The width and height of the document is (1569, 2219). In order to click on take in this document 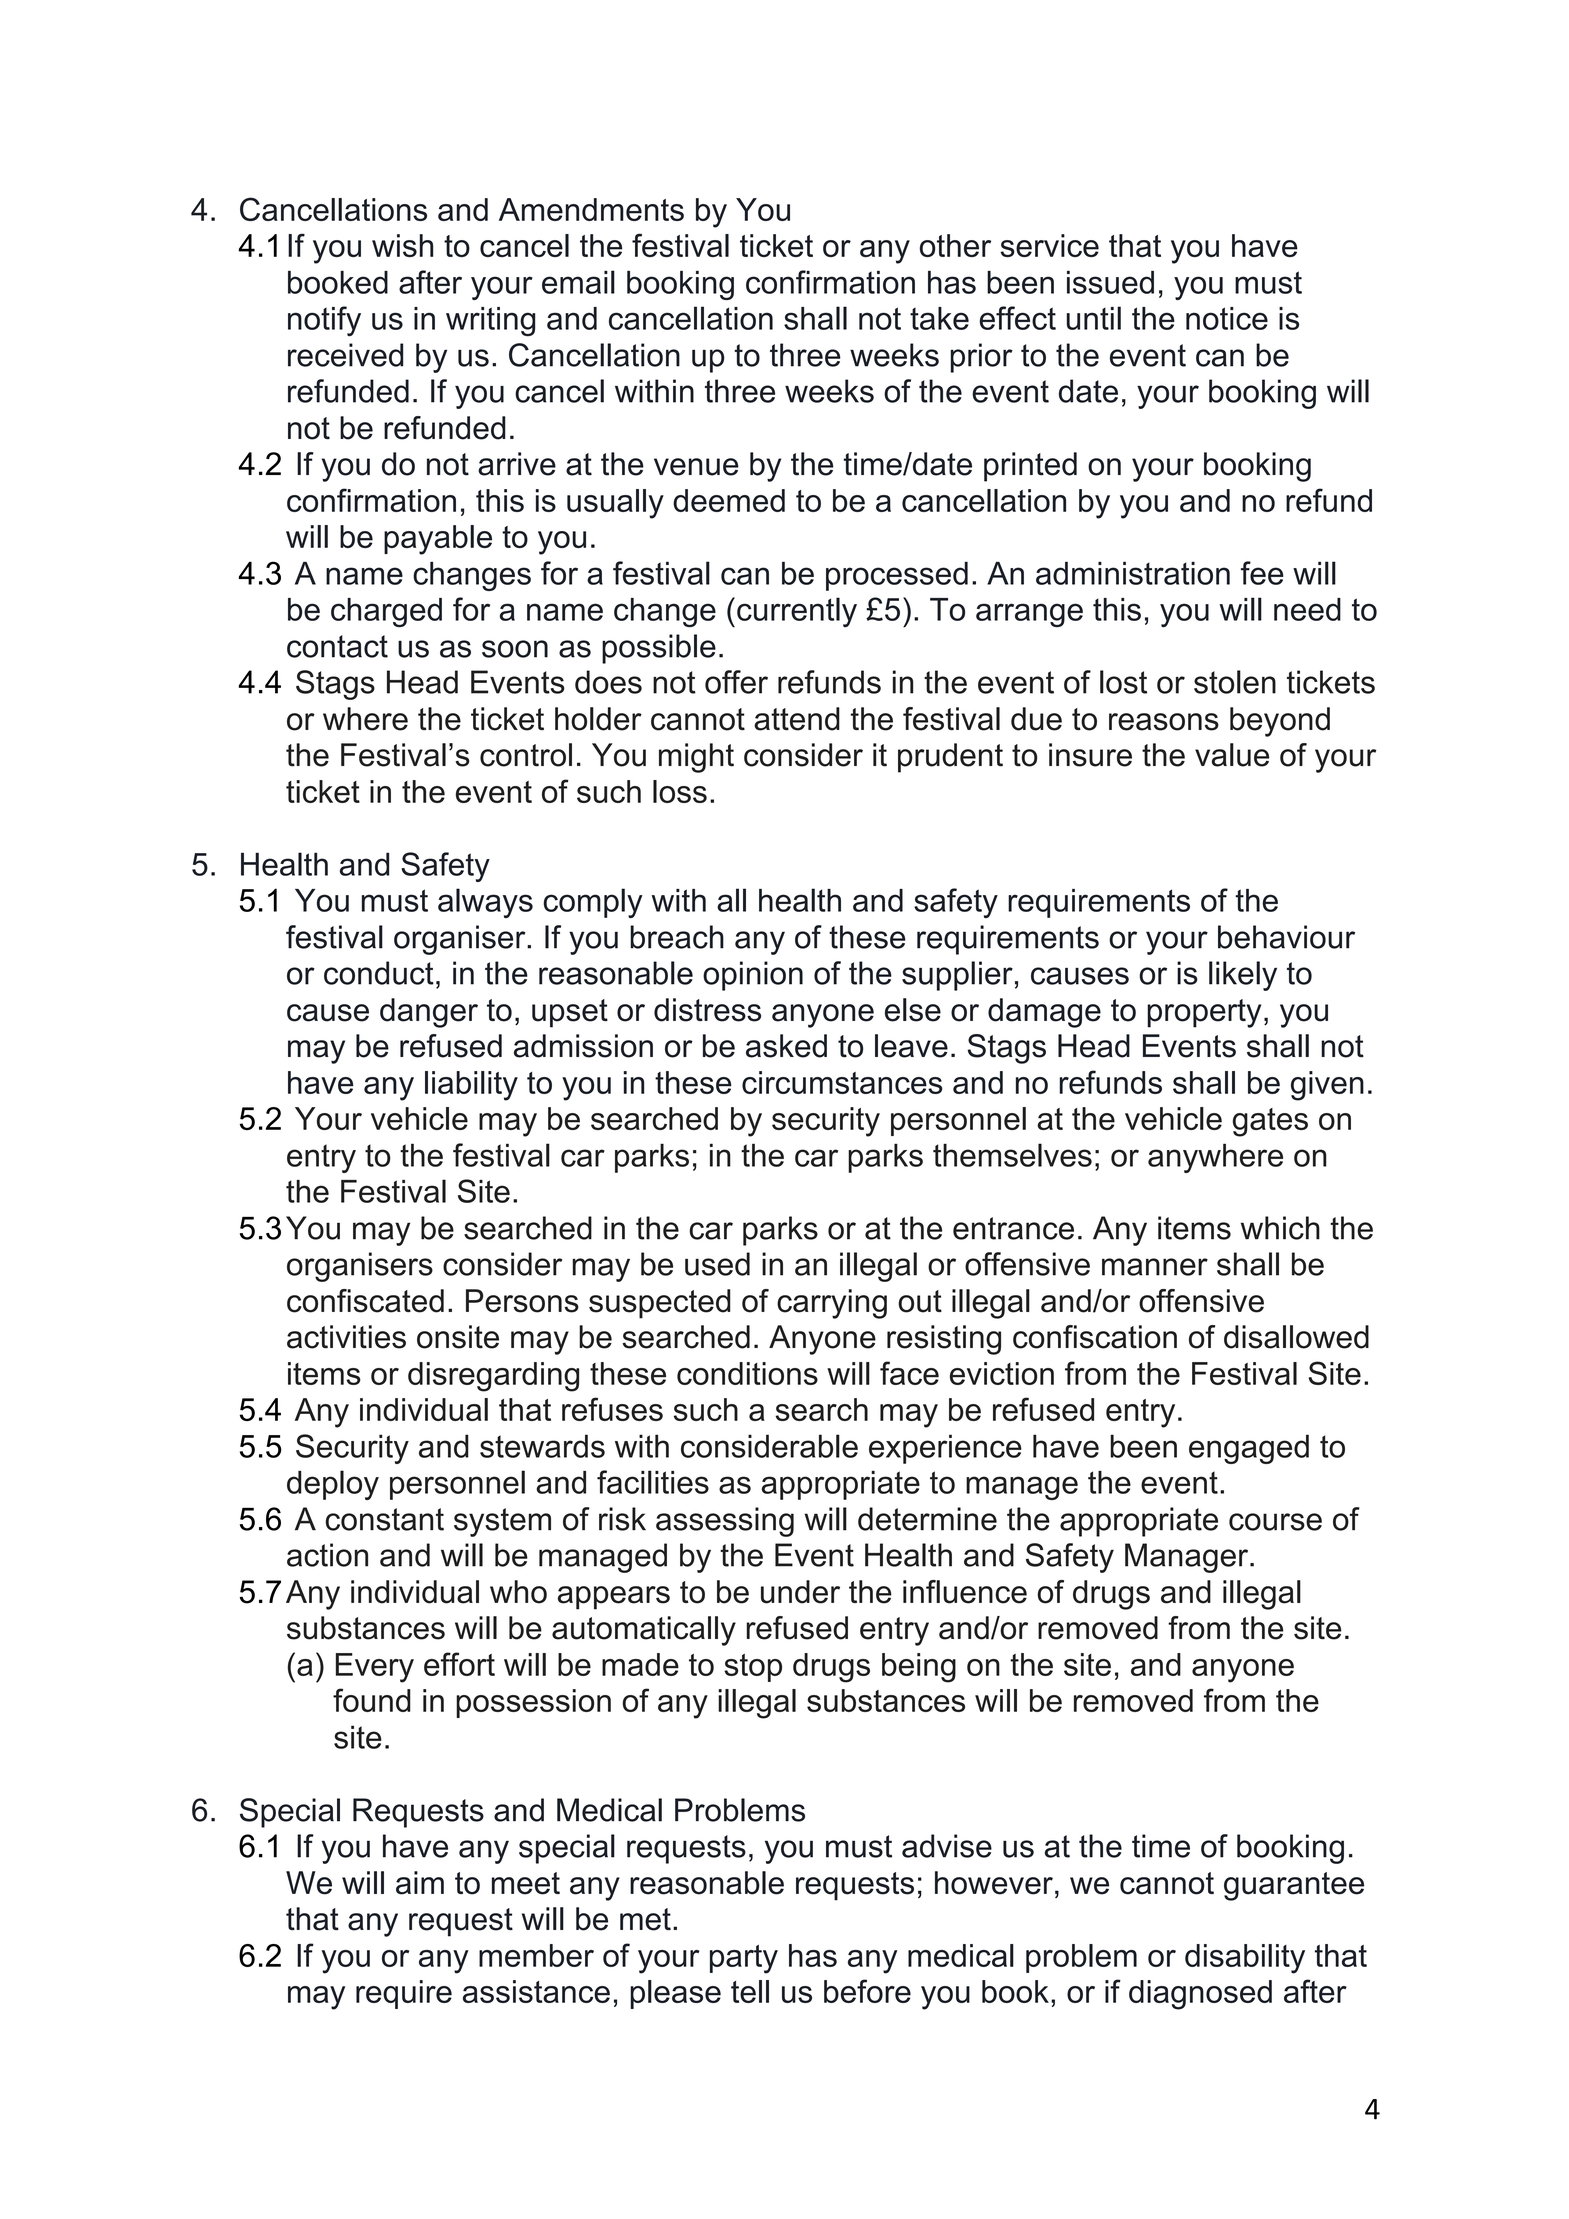, I will do `click(939, 318)`.
